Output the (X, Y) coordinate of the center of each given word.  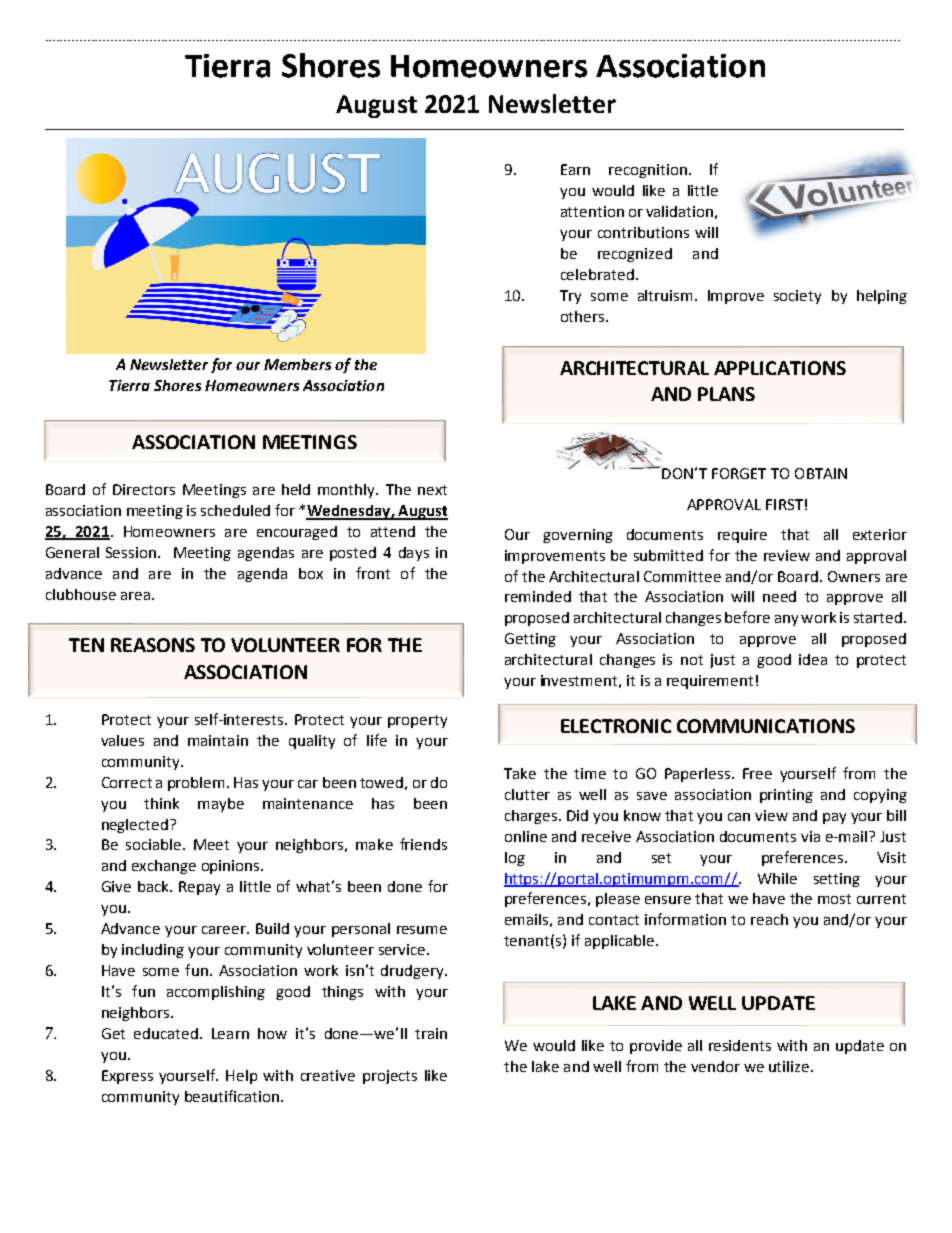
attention (592, 211)
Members (297, 364)
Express (127, 1077)
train (431, 1033)
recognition (648, 171)
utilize (790, 1066)
